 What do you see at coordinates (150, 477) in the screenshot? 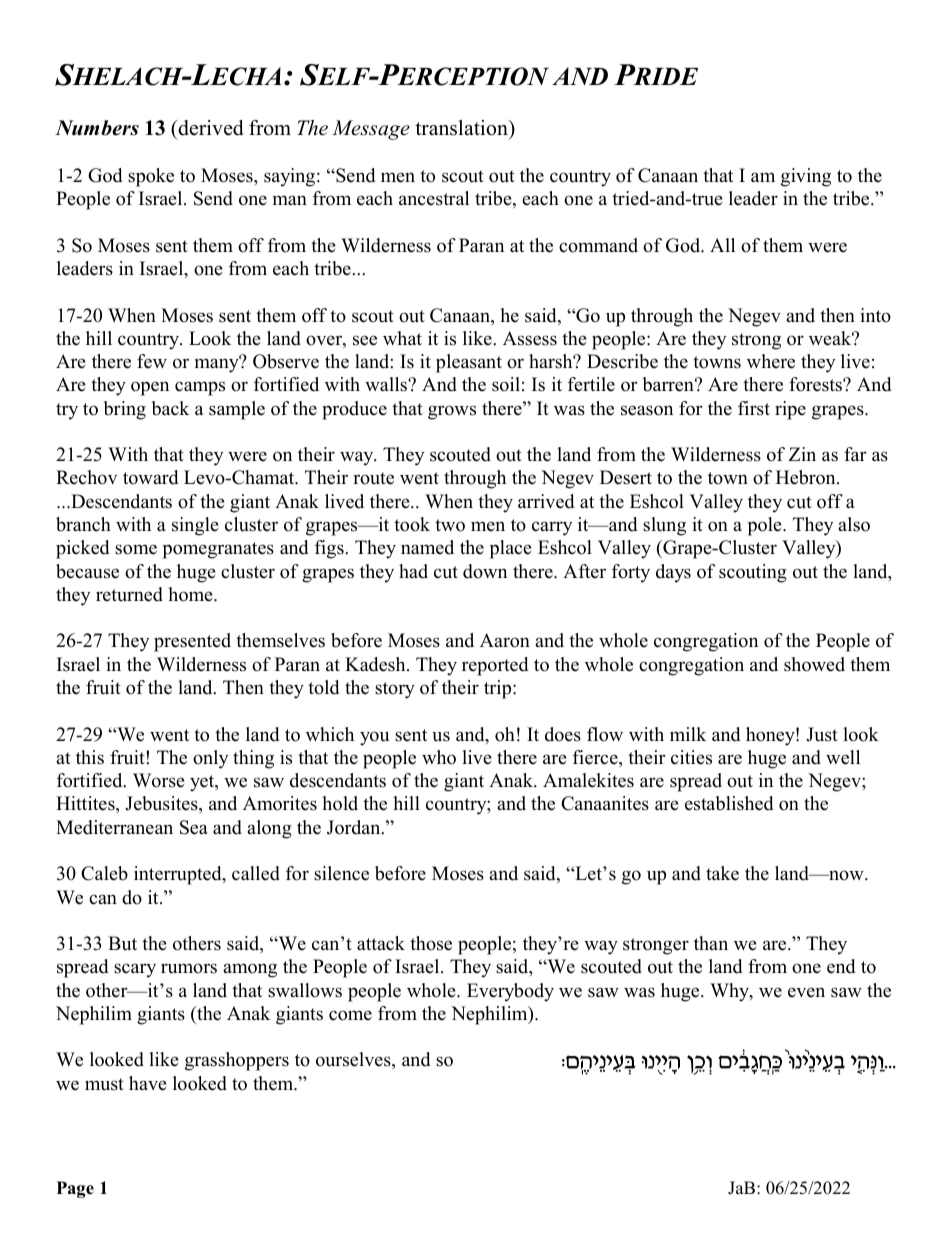
I see `toward` at bounding box center [150, 477].
